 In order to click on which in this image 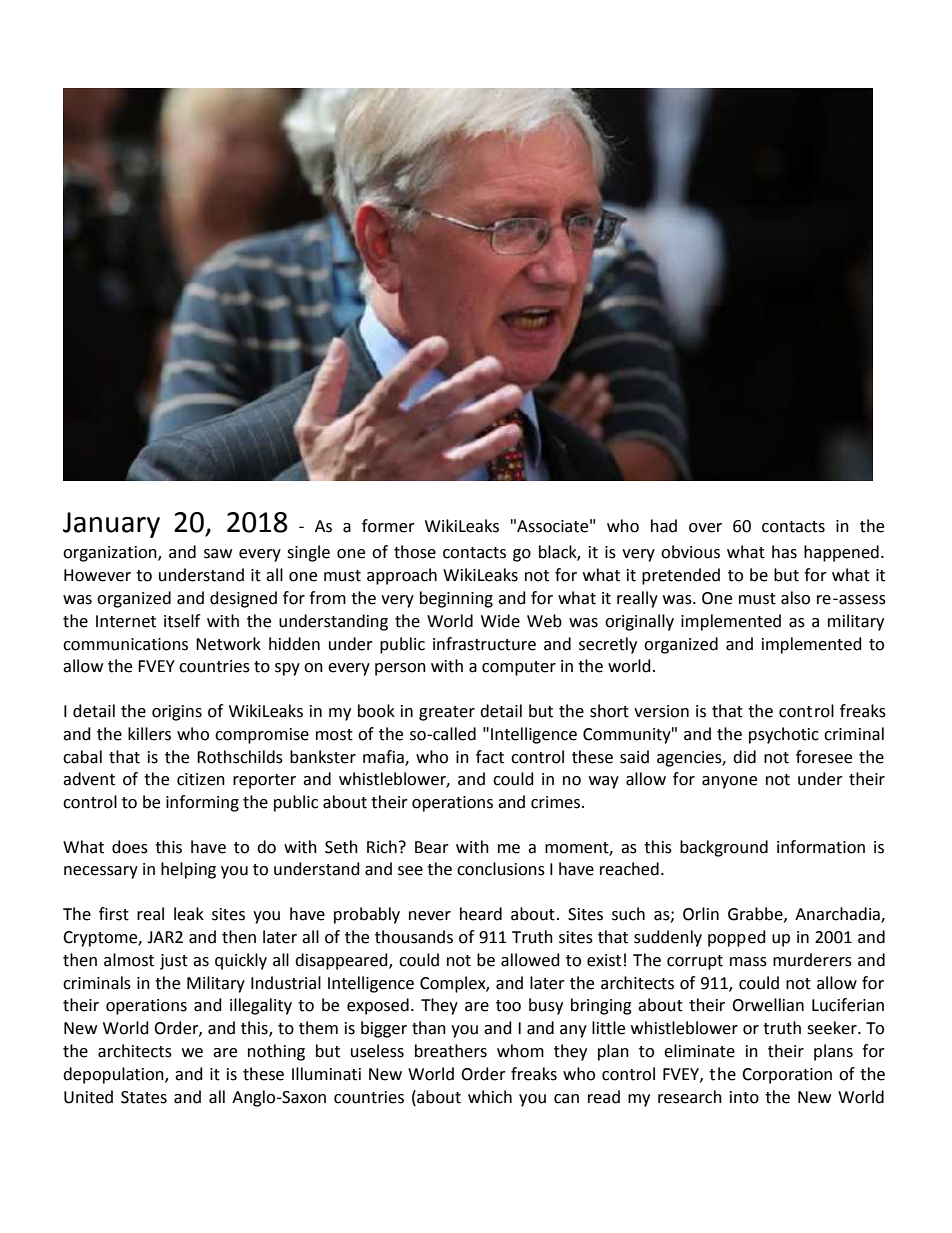, I will do `click(490, 1097)`.
